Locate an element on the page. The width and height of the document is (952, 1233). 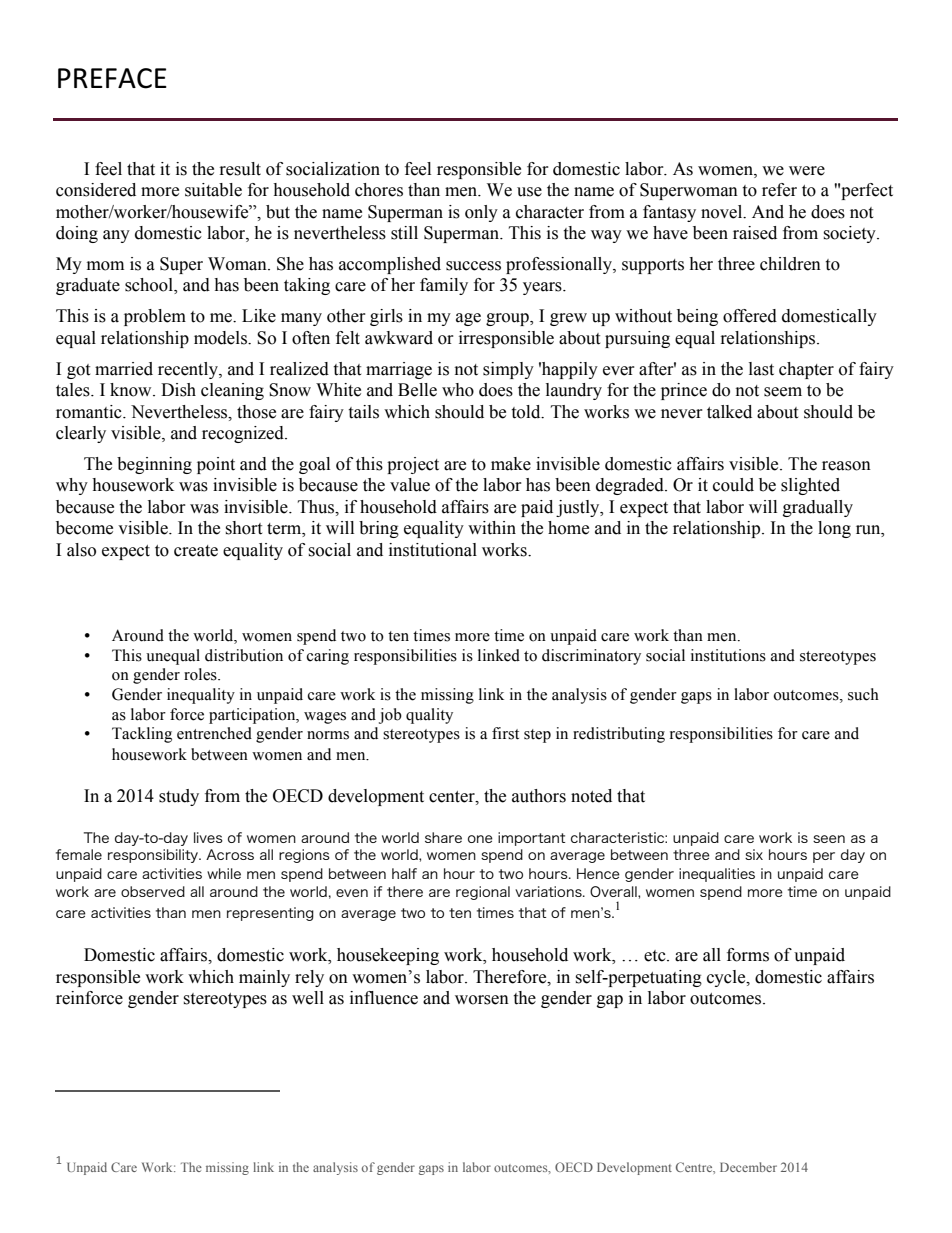
one is located at coordinates (480, 839).
